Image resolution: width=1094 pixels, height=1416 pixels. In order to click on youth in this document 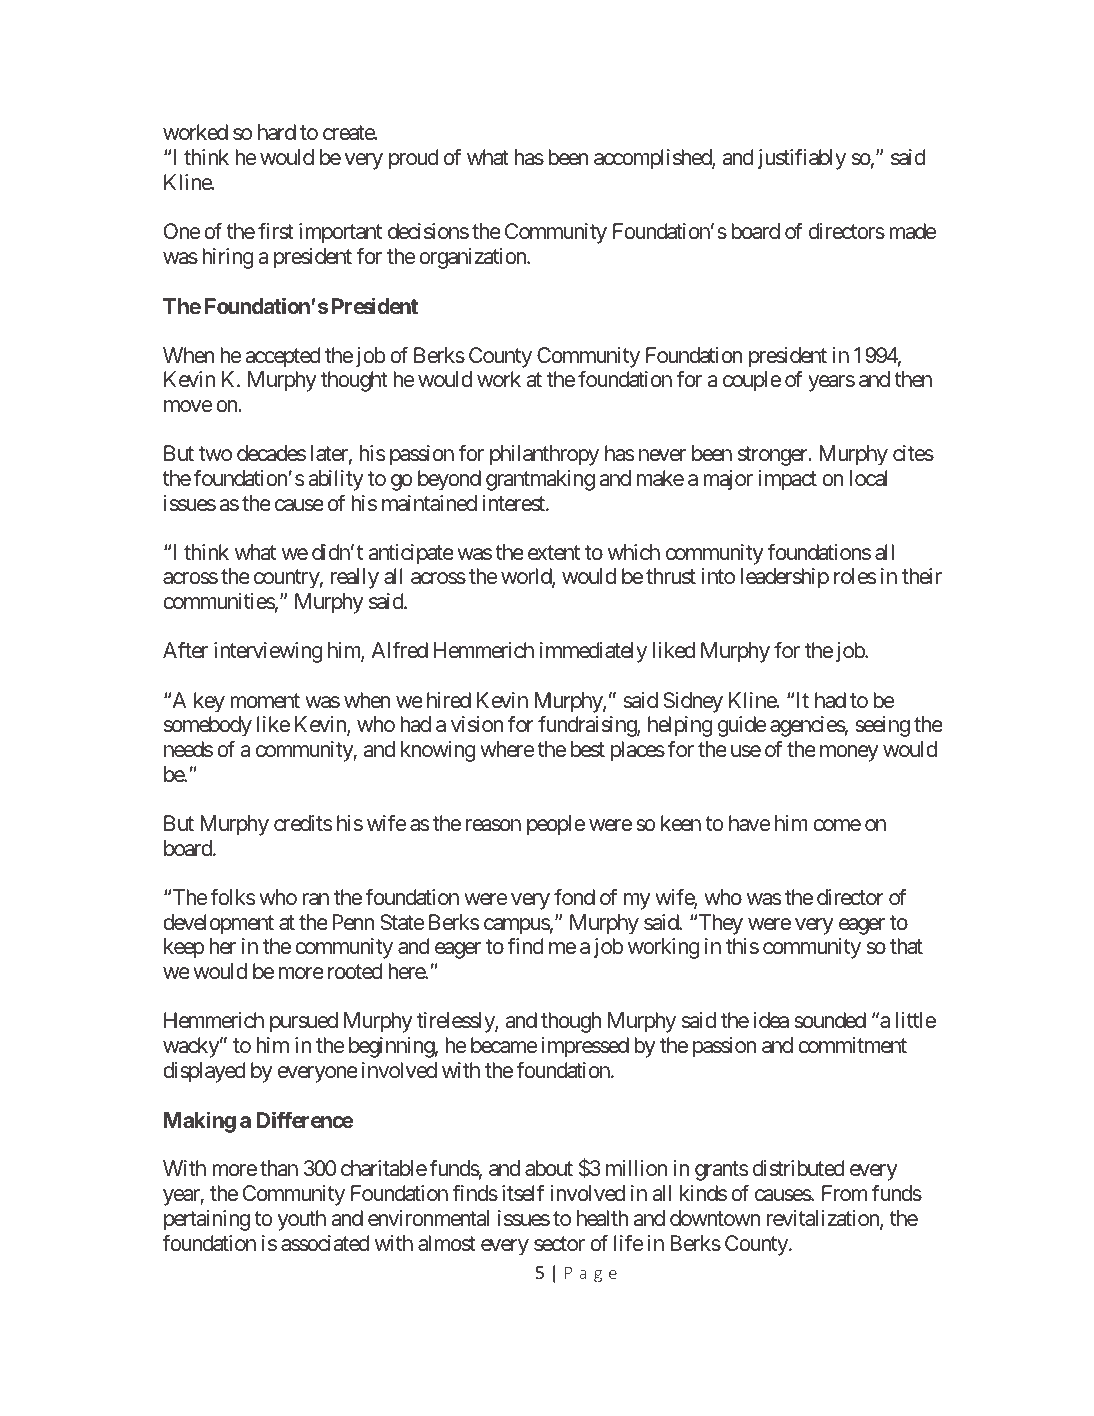, I will do `click(302, 1220)`.
